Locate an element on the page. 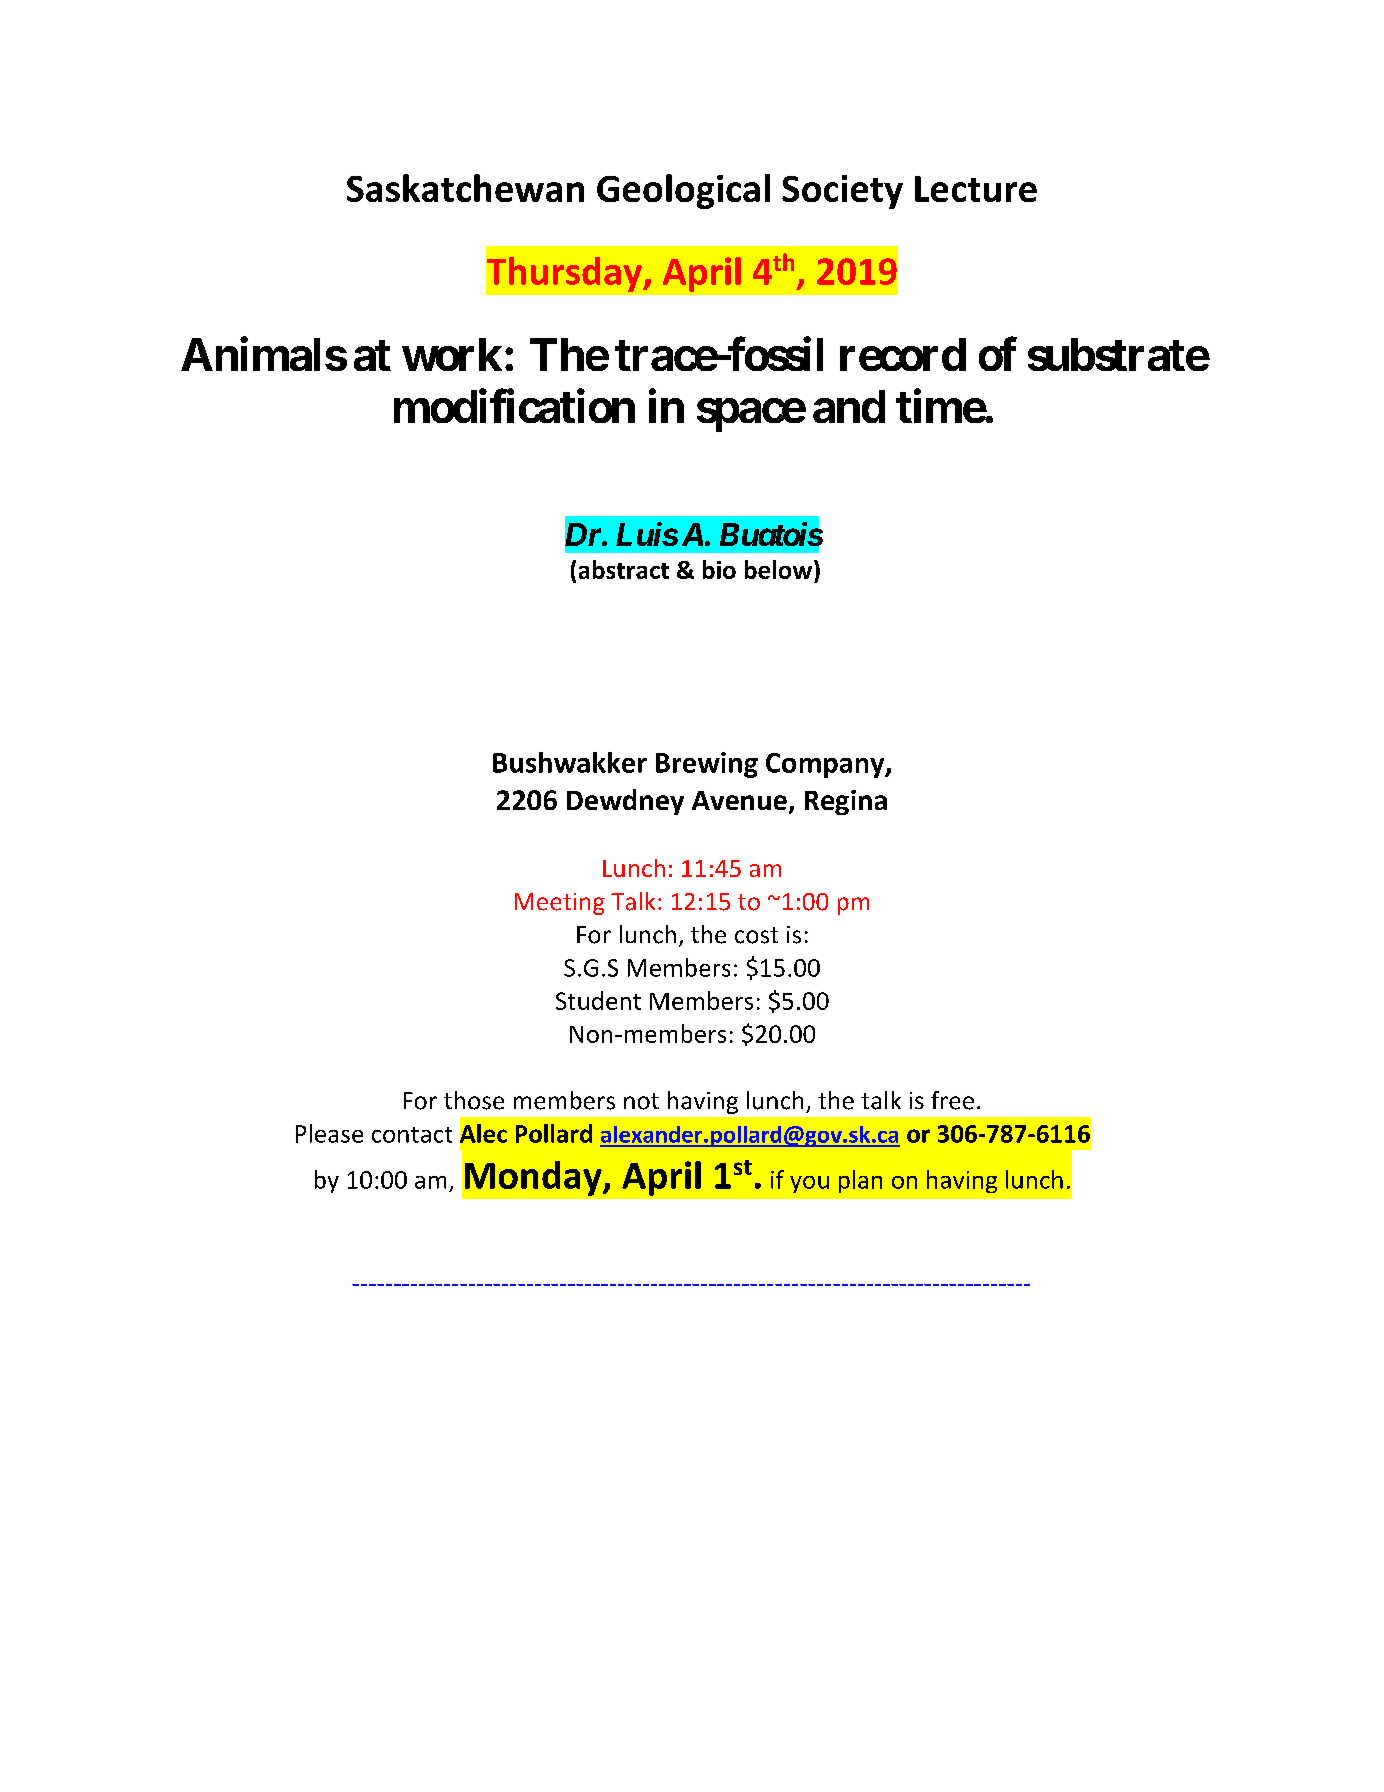 The height and width of the page is (1792, 1384). Geological is located at coordinates (683, 191).
